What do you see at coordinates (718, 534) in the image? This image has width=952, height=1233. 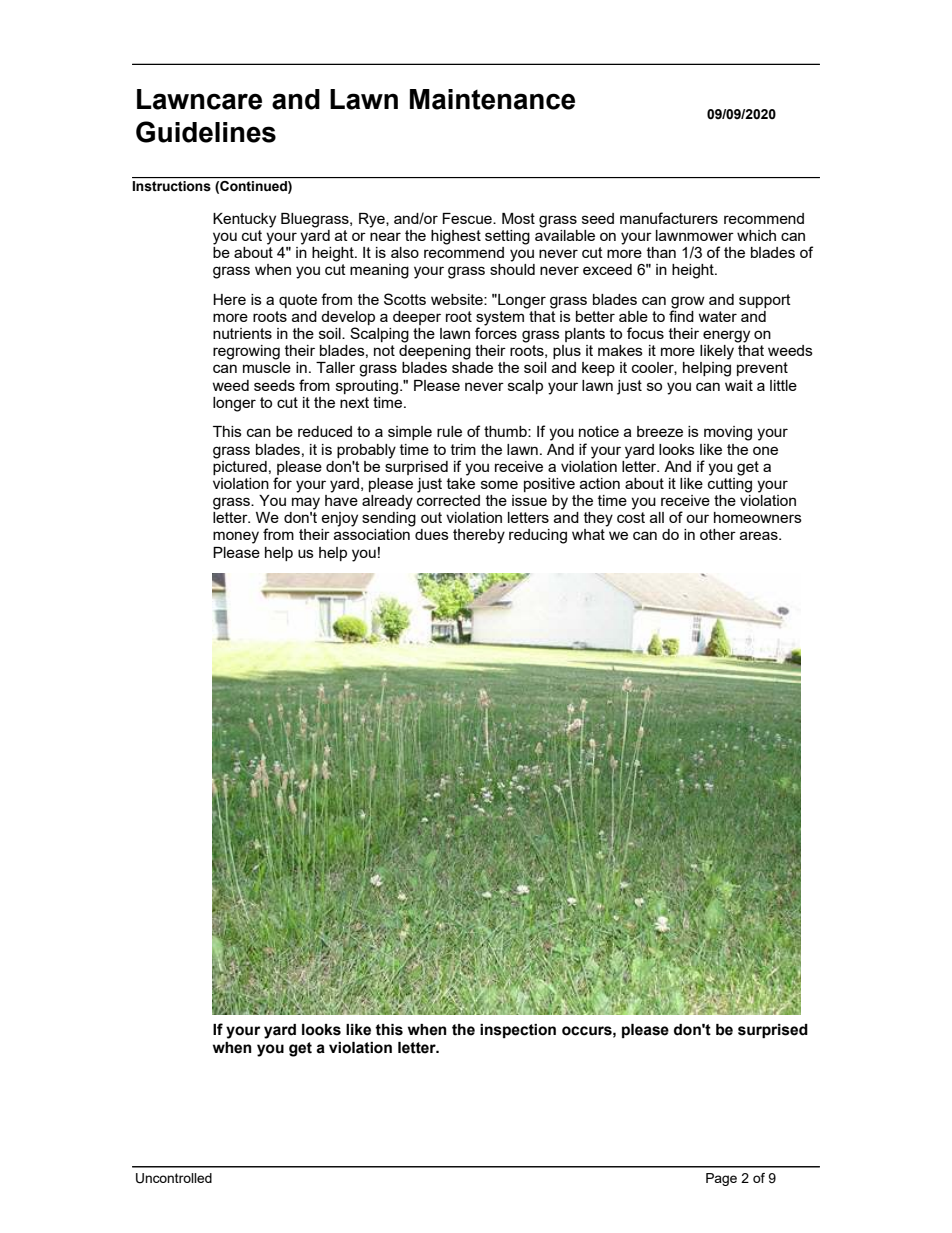 I see `other` at bounding box center [718, 534].
